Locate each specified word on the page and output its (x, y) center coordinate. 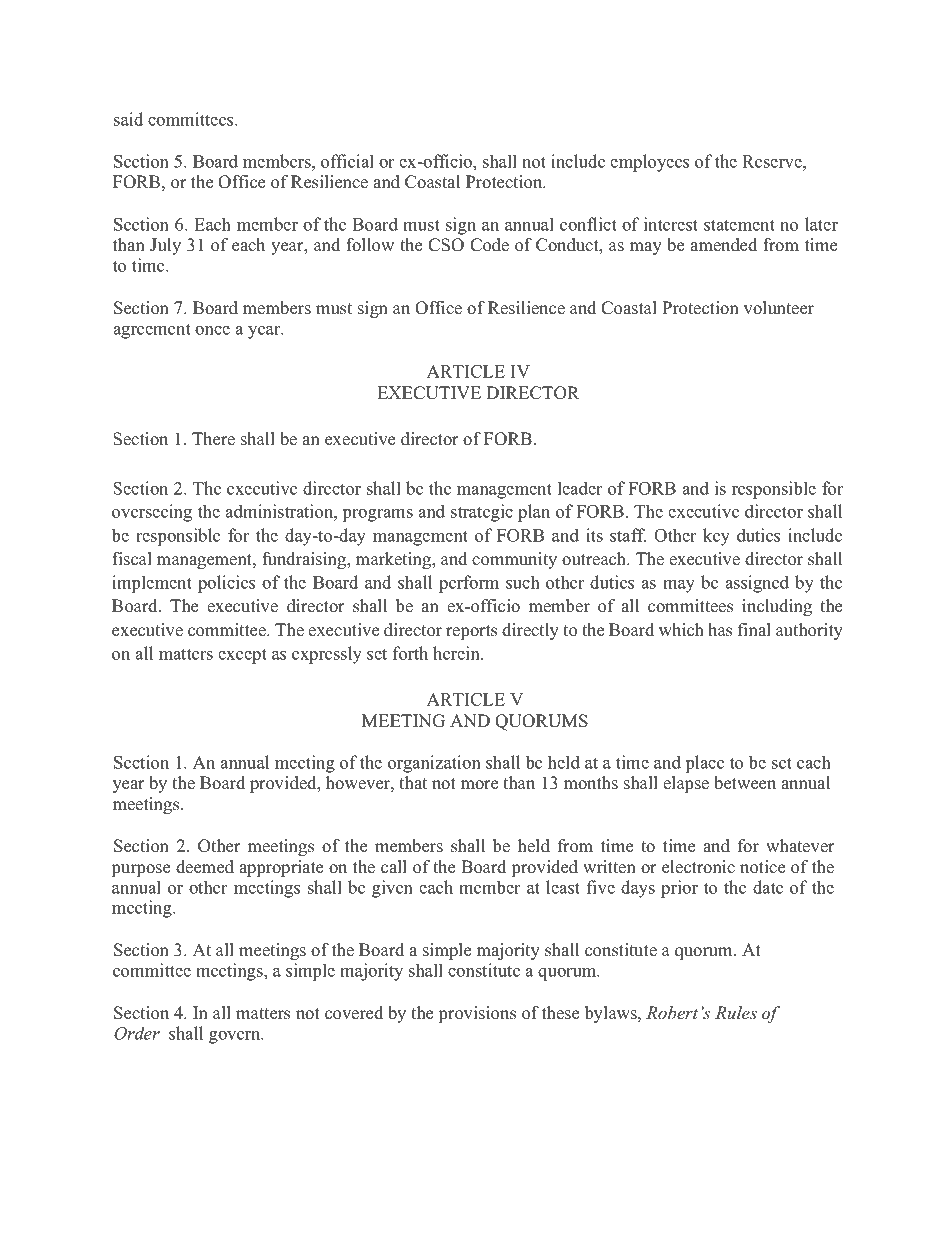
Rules (736, 1013)
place (705, 764)
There (213, 439)
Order (137, 1033)
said (128, 119)
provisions (477, 1014)
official (347, 161)
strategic (482, 513)
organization (434, 764)
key (716, 537)
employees (649, 163)
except (242, 656)
